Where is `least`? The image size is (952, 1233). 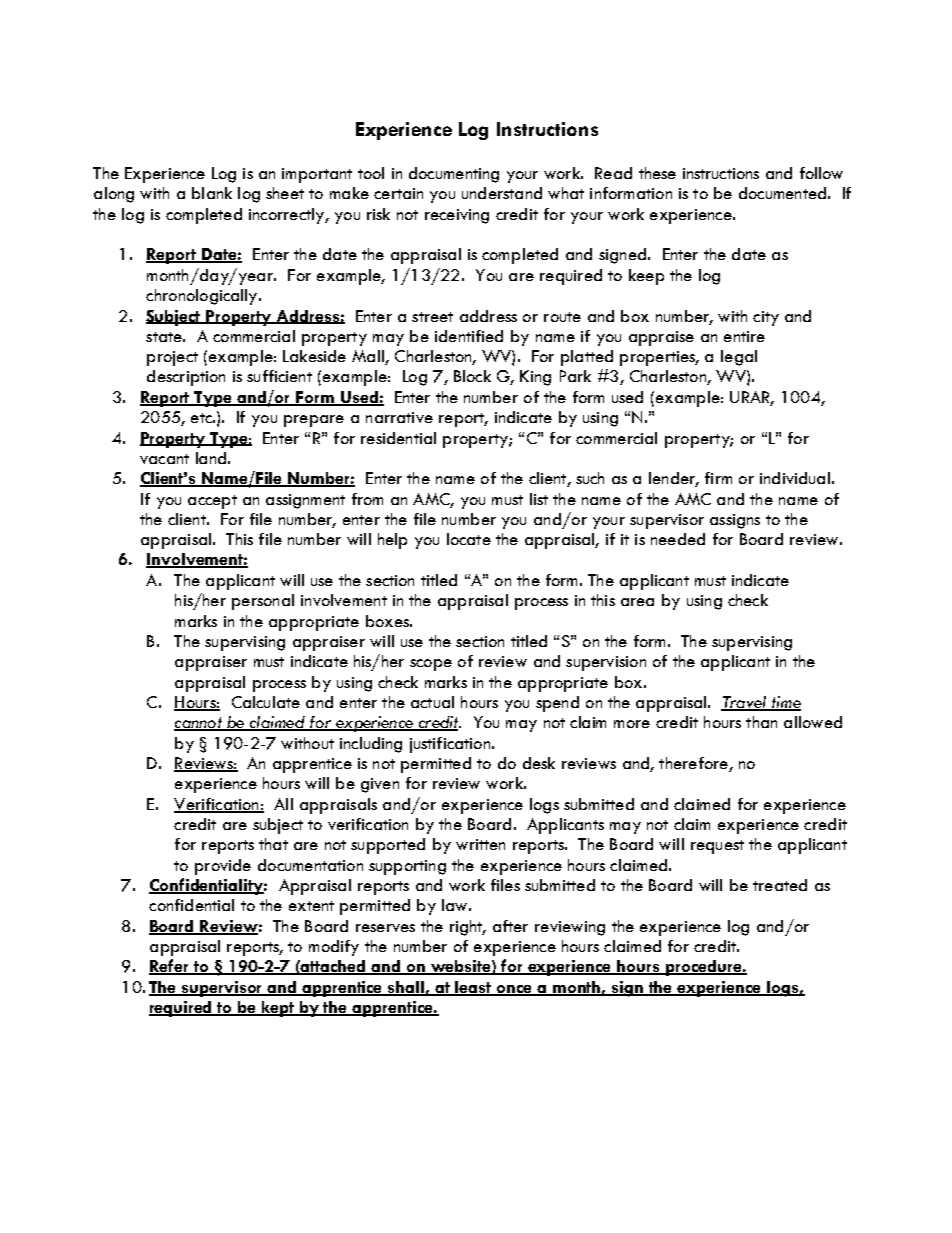
least is located at coordinates (474, 988).
